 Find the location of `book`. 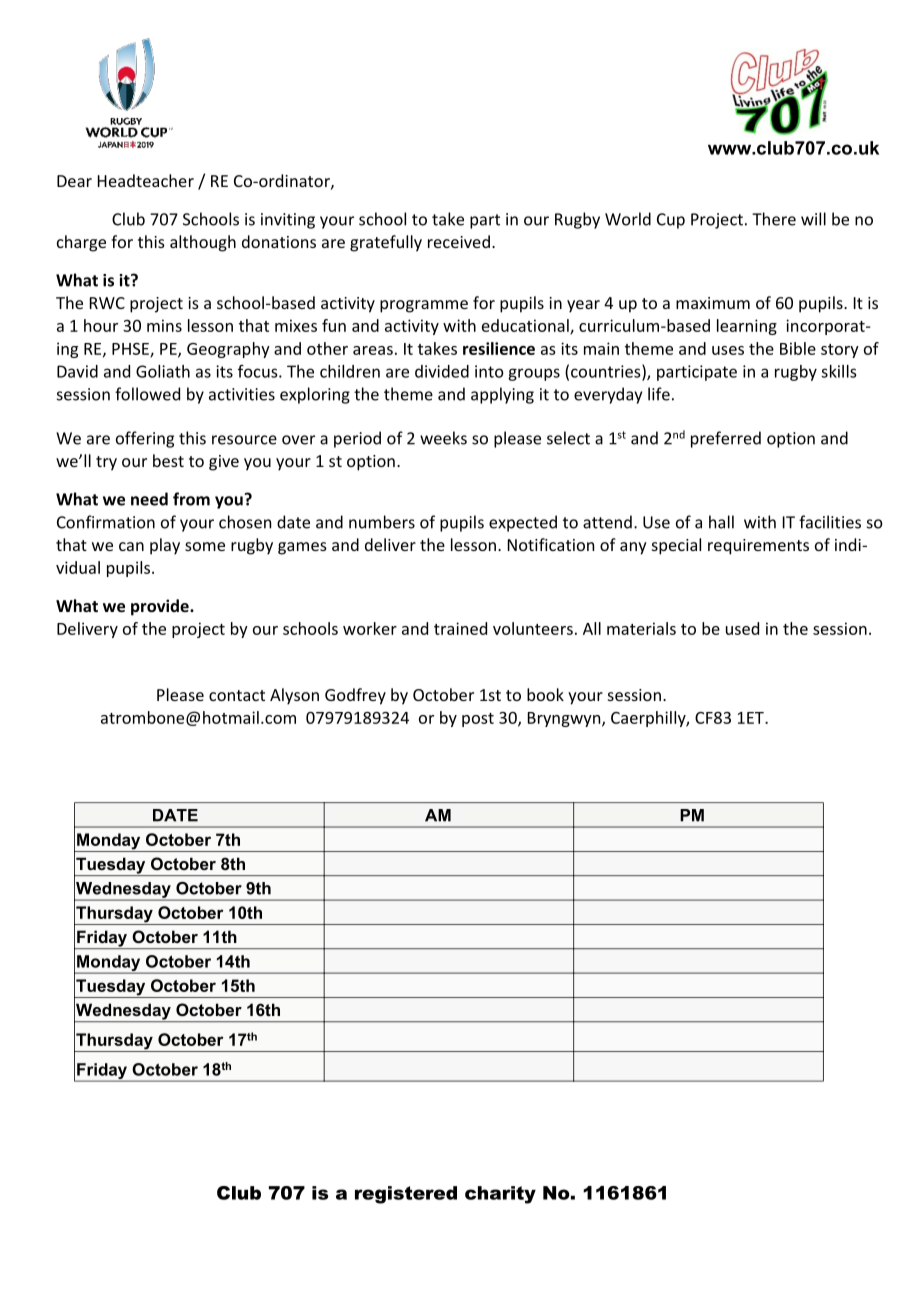

book is located at coordinates (545, 694).
